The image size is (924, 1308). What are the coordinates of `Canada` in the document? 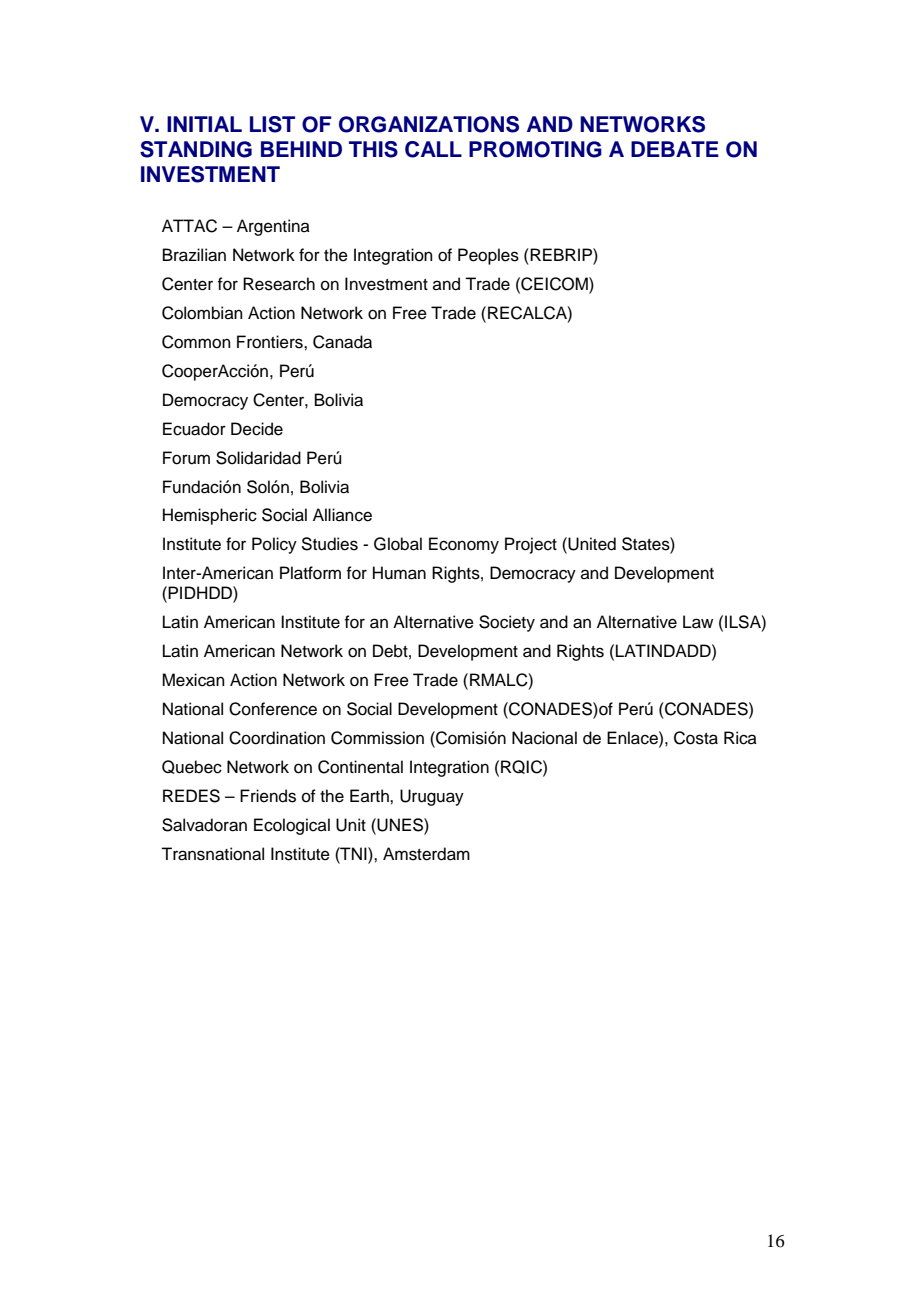 It's located at (342, 342).
